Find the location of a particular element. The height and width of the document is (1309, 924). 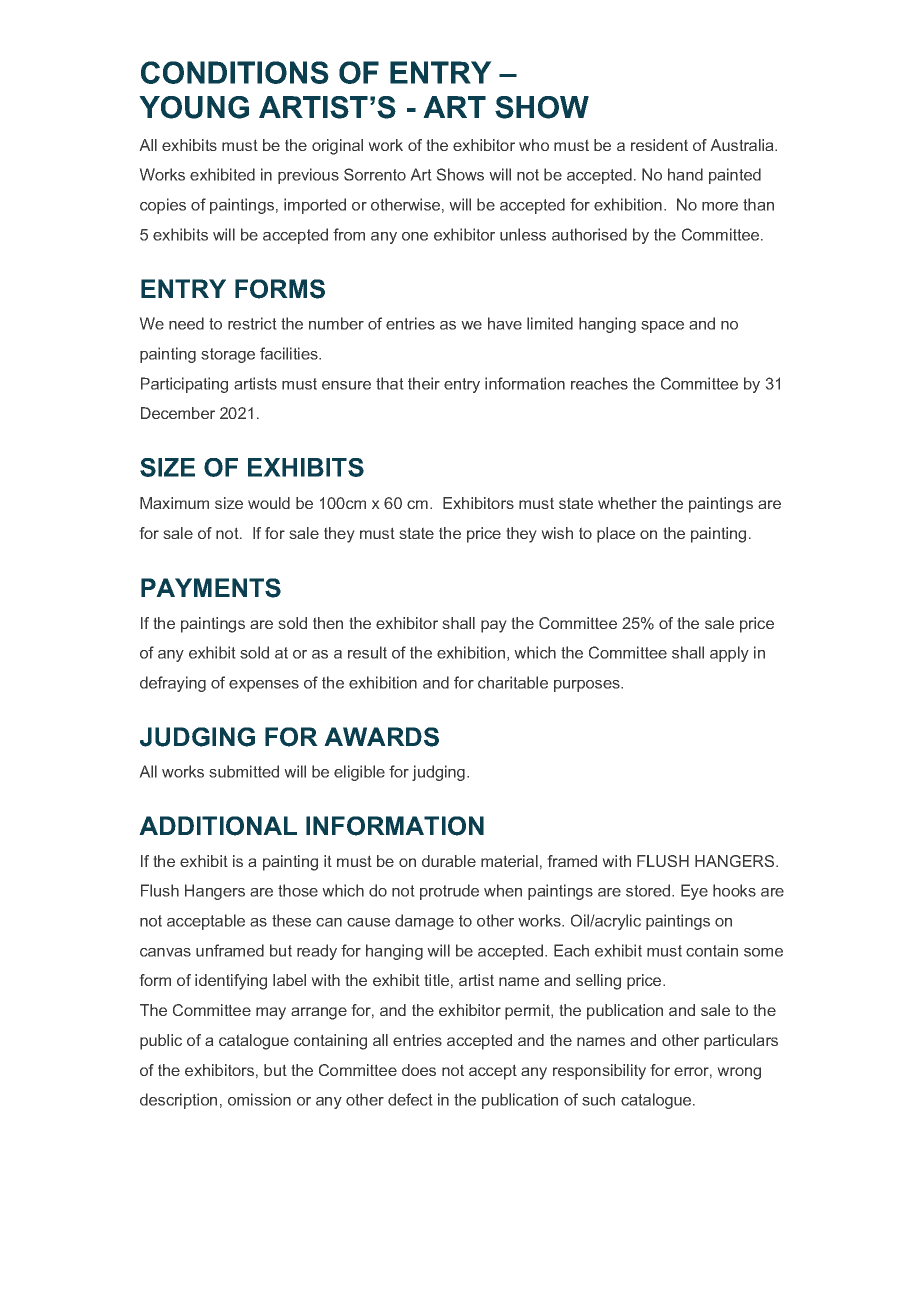

ADDITIONAL is located at coordinates (218, 826).
